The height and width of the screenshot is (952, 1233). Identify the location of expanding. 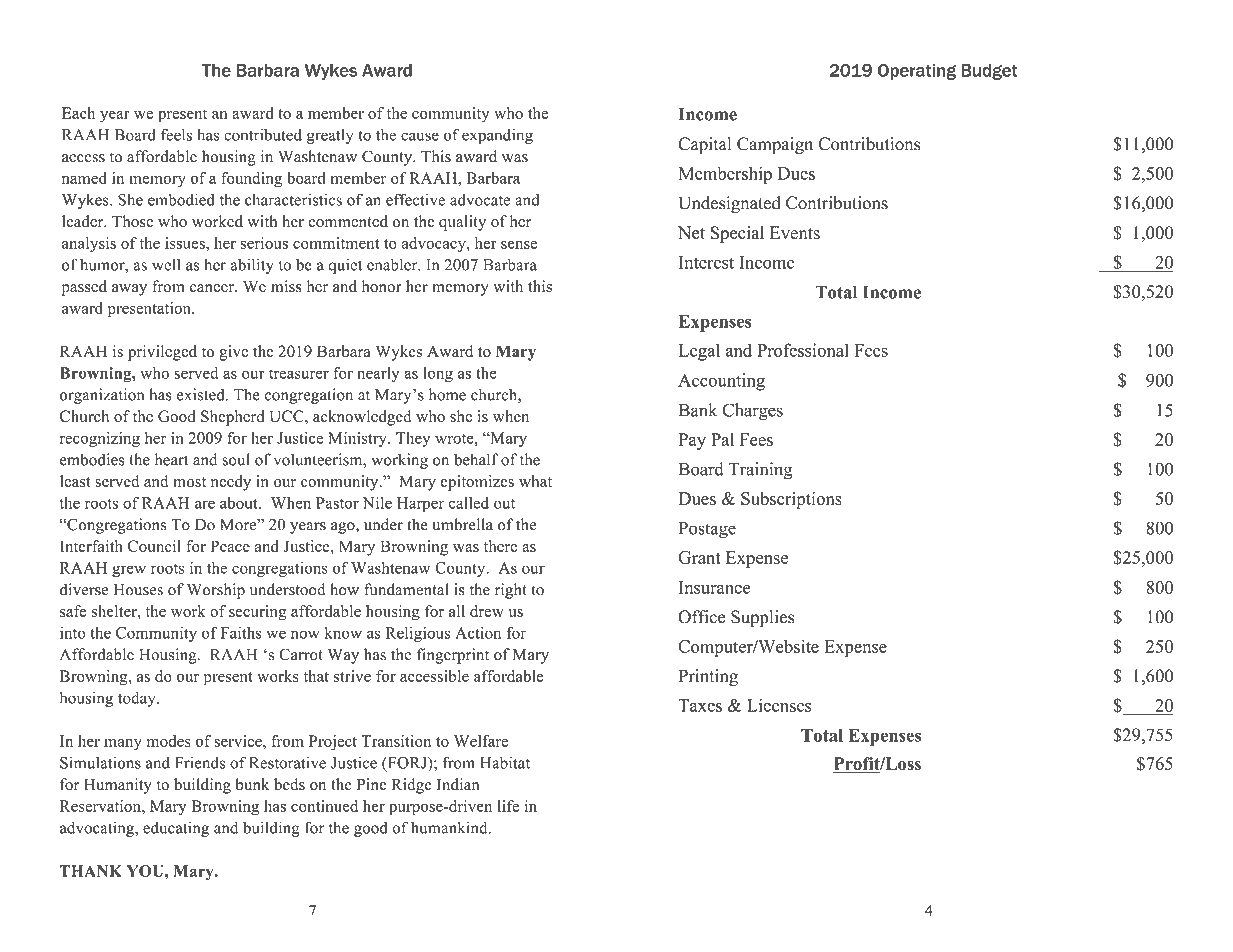
(497, 136).
